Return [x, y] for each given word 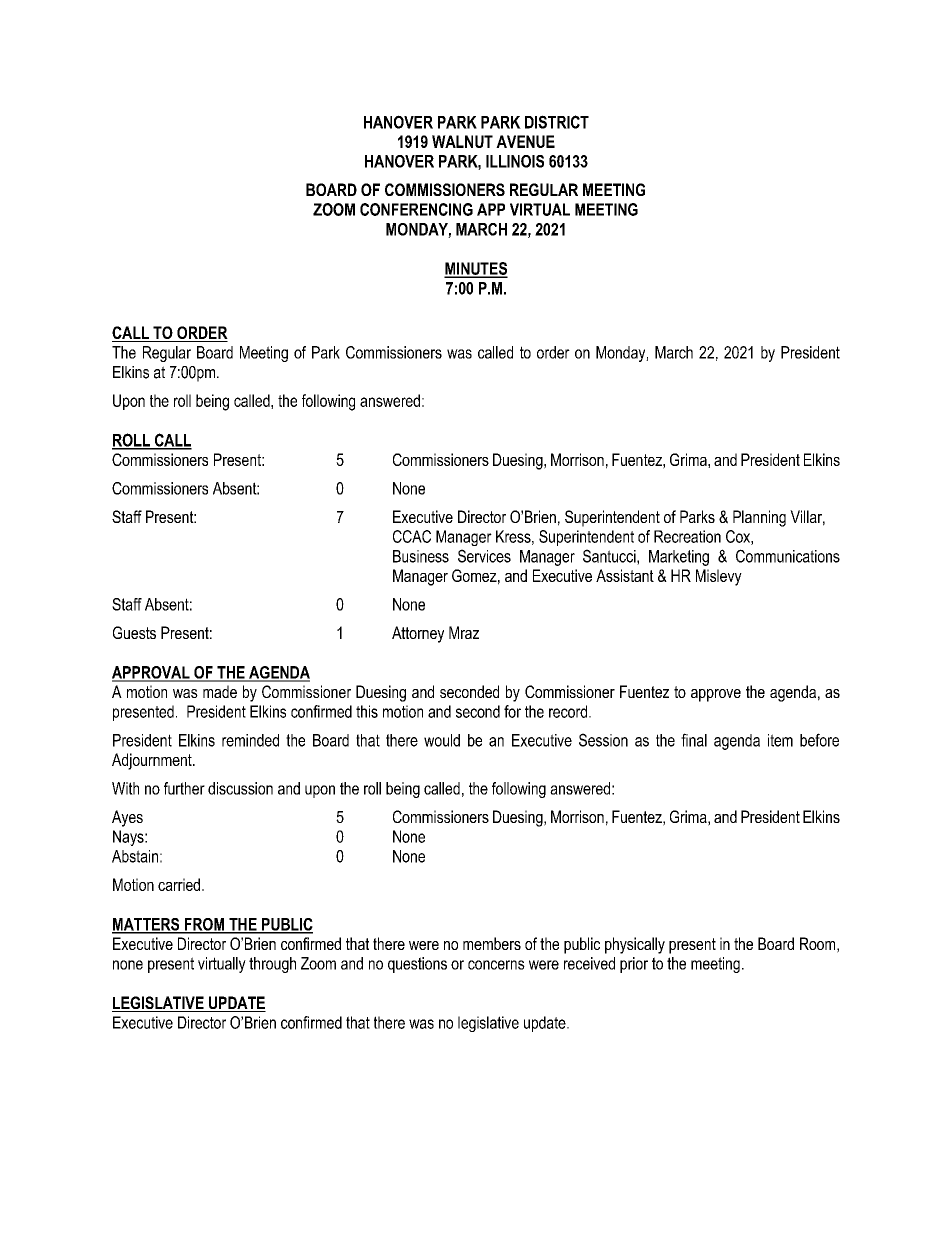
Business [421, 556]
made [220, 691]
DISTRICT [557, 122]
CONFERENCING [416, 209]
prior [634, 965]
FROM [204, 925]
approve [716, 695]
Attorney [418, 634]
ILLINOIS [515, 161]
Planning [759, 518]
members [492, 943]
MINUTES [476, 269]
